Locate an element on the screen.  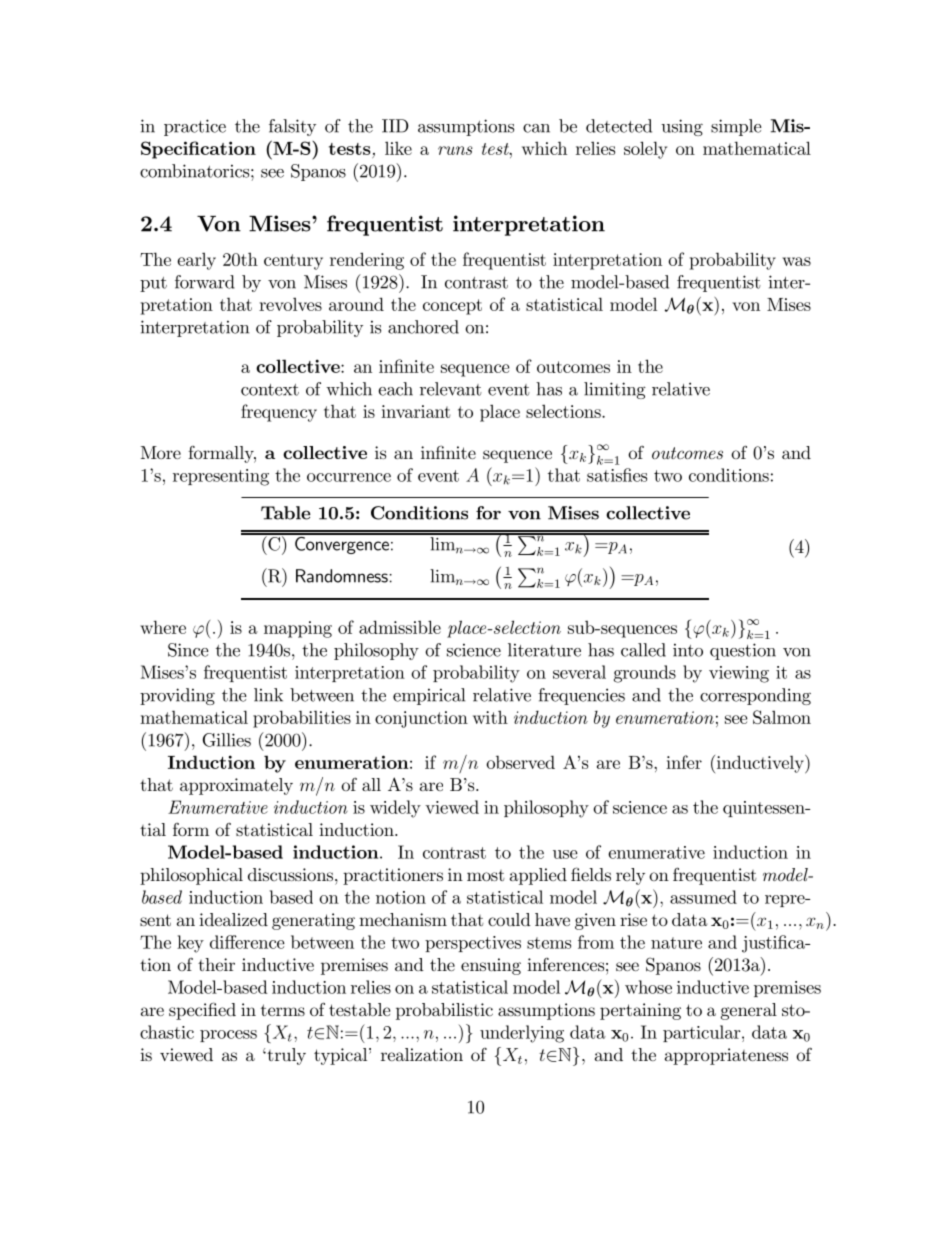
invariant is located at coordinates (416, 411).
